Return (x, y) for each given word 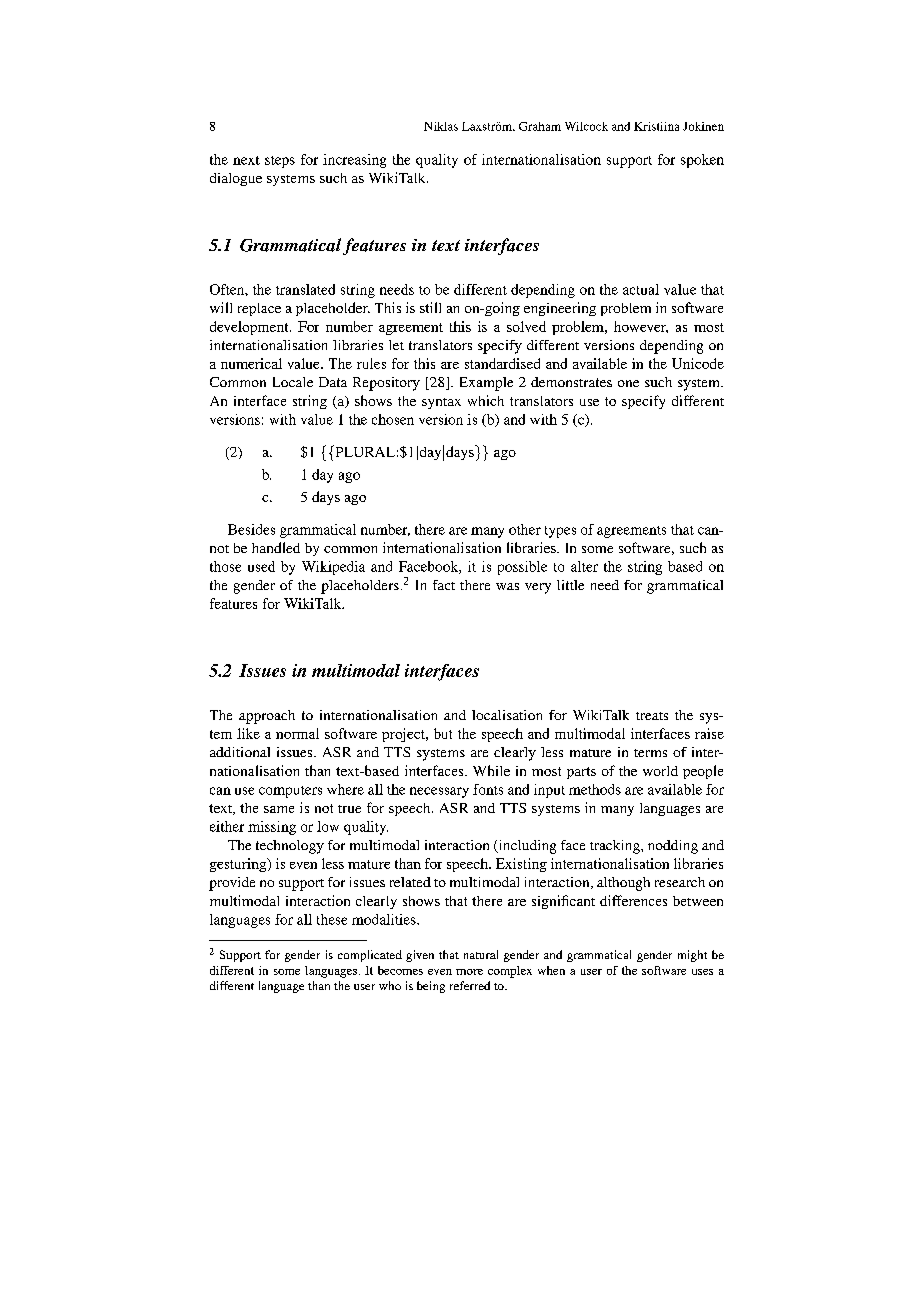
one (628, 383)
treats (652, 716)
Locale (293, 382)
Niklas (441, 126)
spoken (702, 161)
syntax (441, 403)
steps (280, 162)
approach (267, 717)
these (332, 919)
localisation (507, 715)
